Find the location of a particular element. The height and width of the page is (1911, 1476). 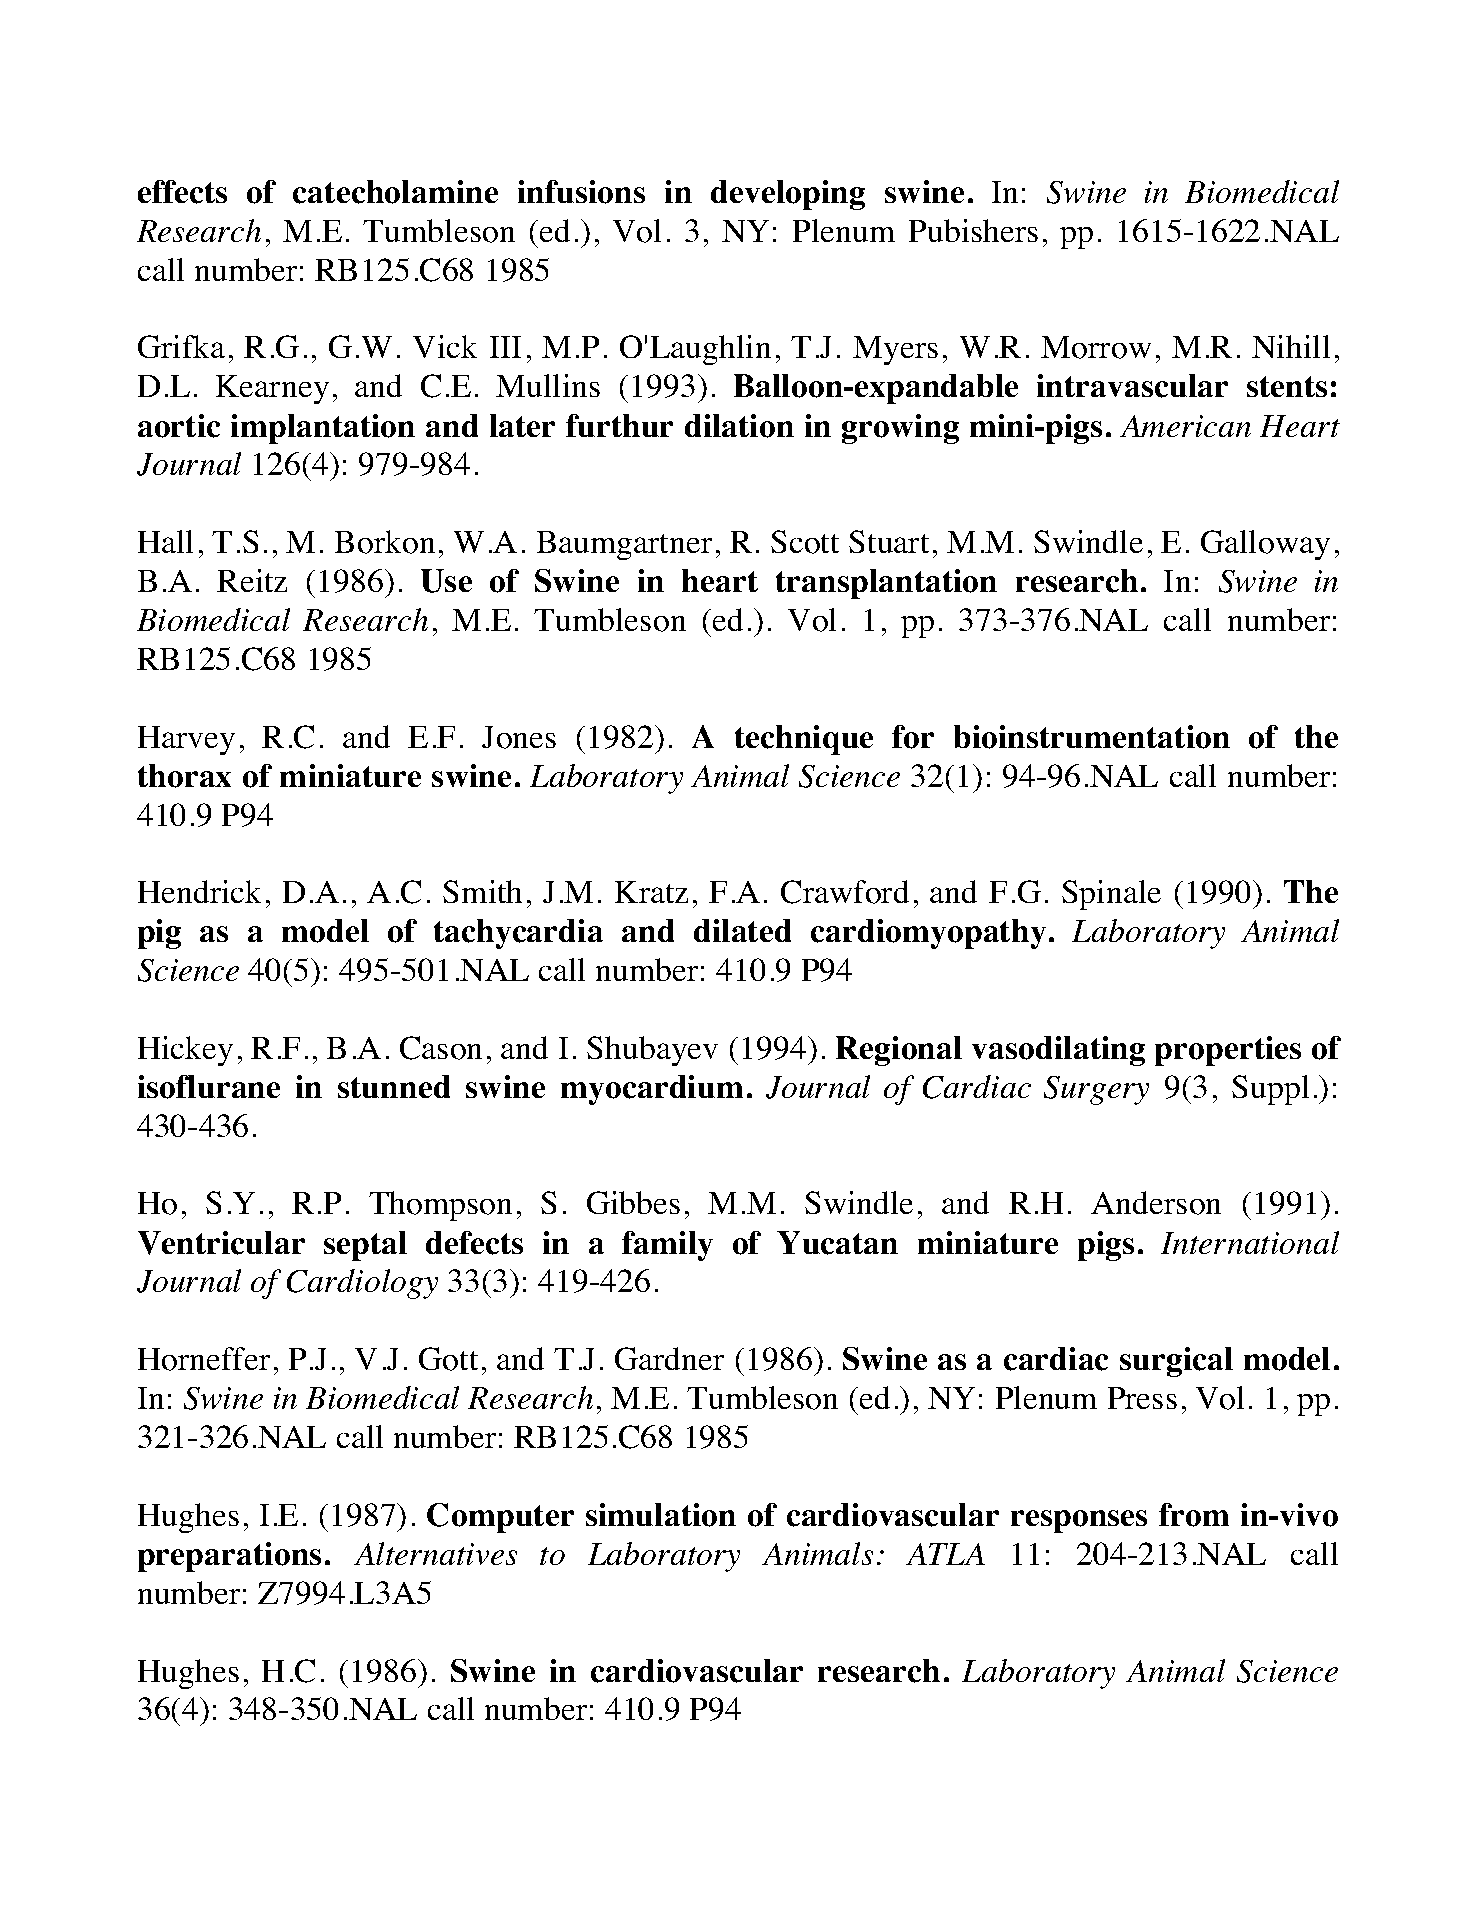

Morrow is located at coordinates (1096, 347).
